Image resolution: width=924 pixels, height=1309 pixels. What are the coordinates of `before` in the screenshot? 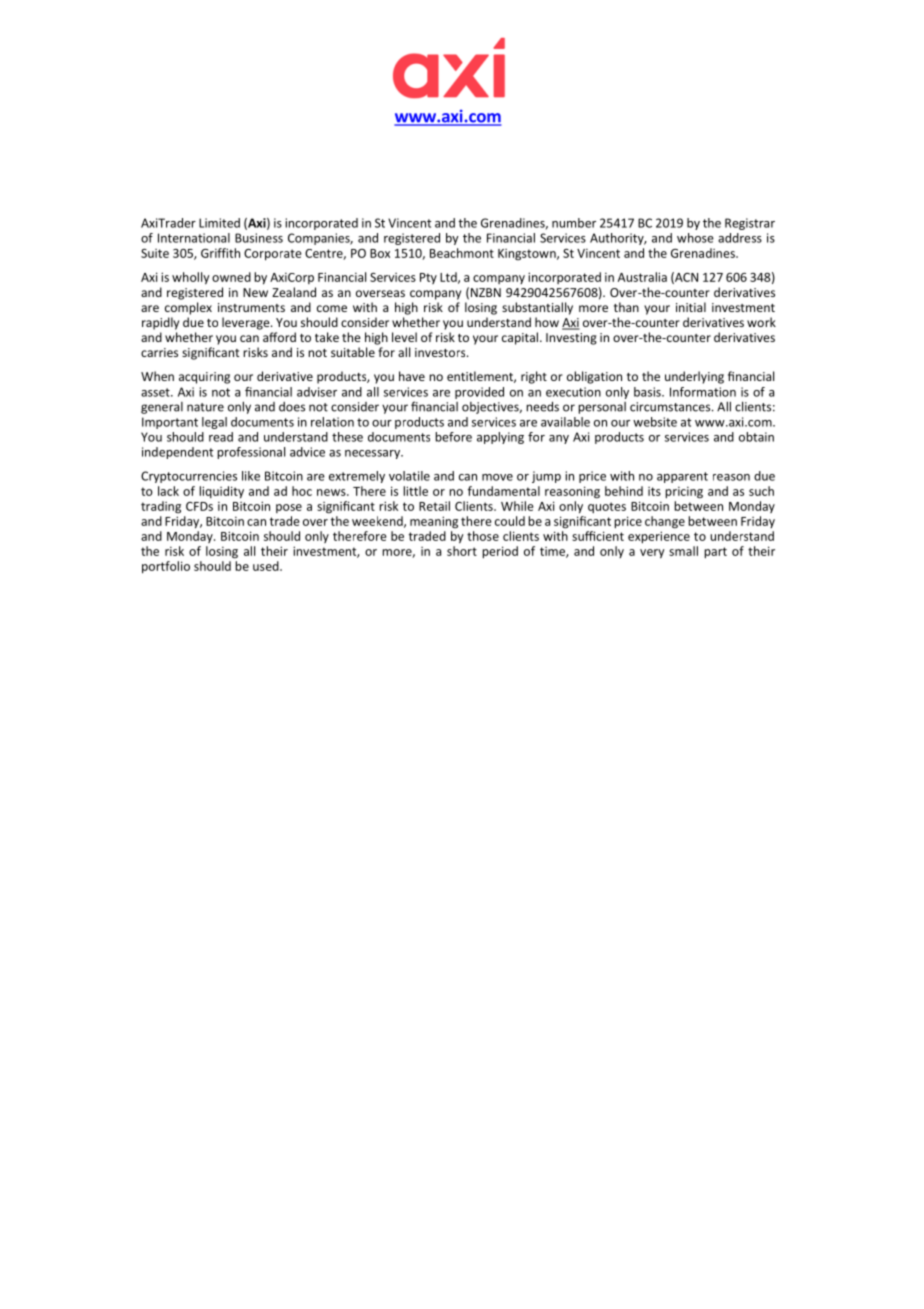 It's located at (453, 437).
